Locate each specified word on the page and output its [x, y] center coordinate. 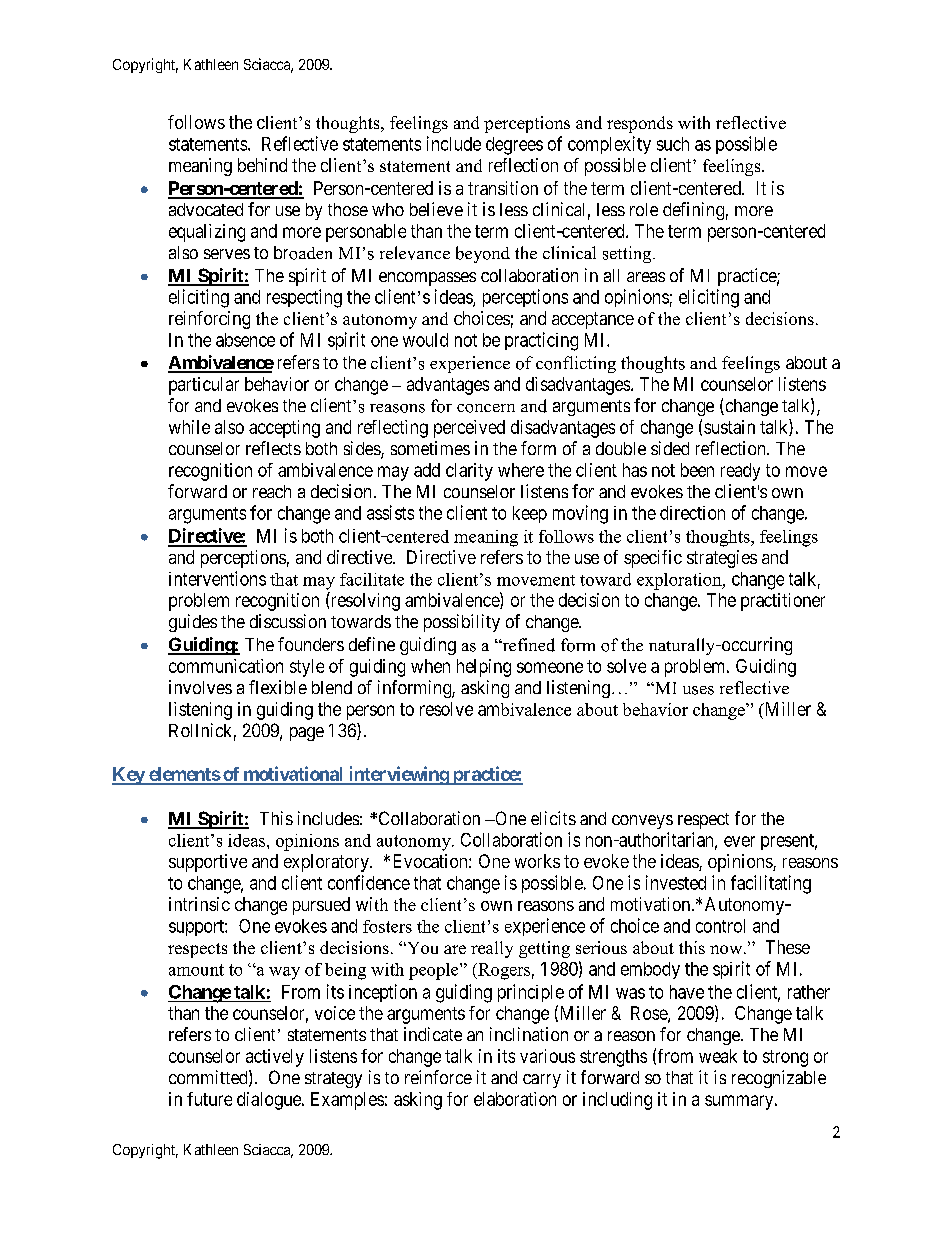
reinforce [438, 1077]
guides [193, 623]
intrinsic [199, 904]
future [209, 1099]
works [537, 861]
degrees [514, 146]
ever [739, 841]
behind [262, 165]
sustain [729, 427]
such [673, 144]
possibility [462, 623]
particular [204, 386]
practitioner [783, 602]
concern [486, 408]
